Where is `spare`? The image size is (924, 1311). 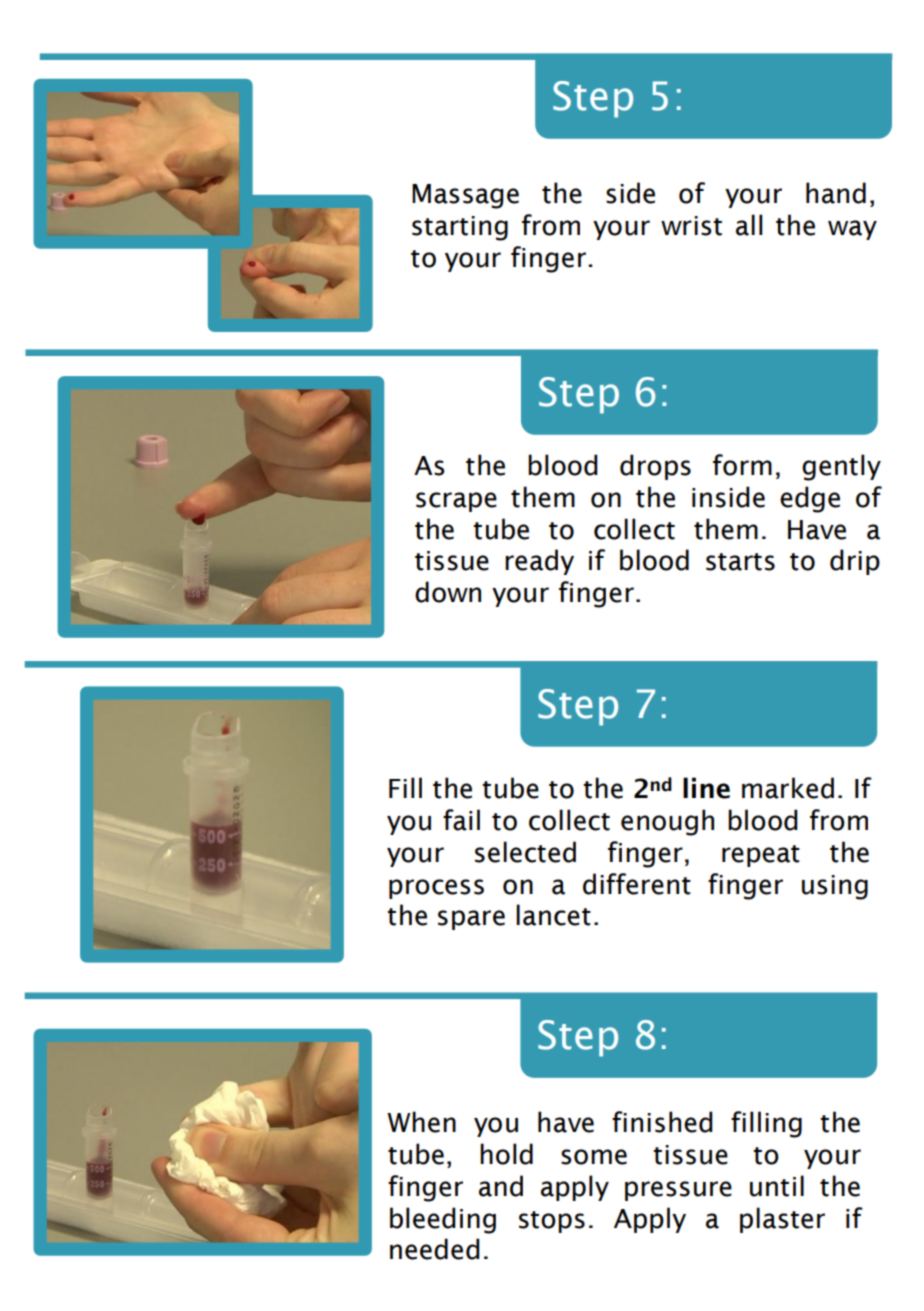
spare is located at coordinates (471, 920).
